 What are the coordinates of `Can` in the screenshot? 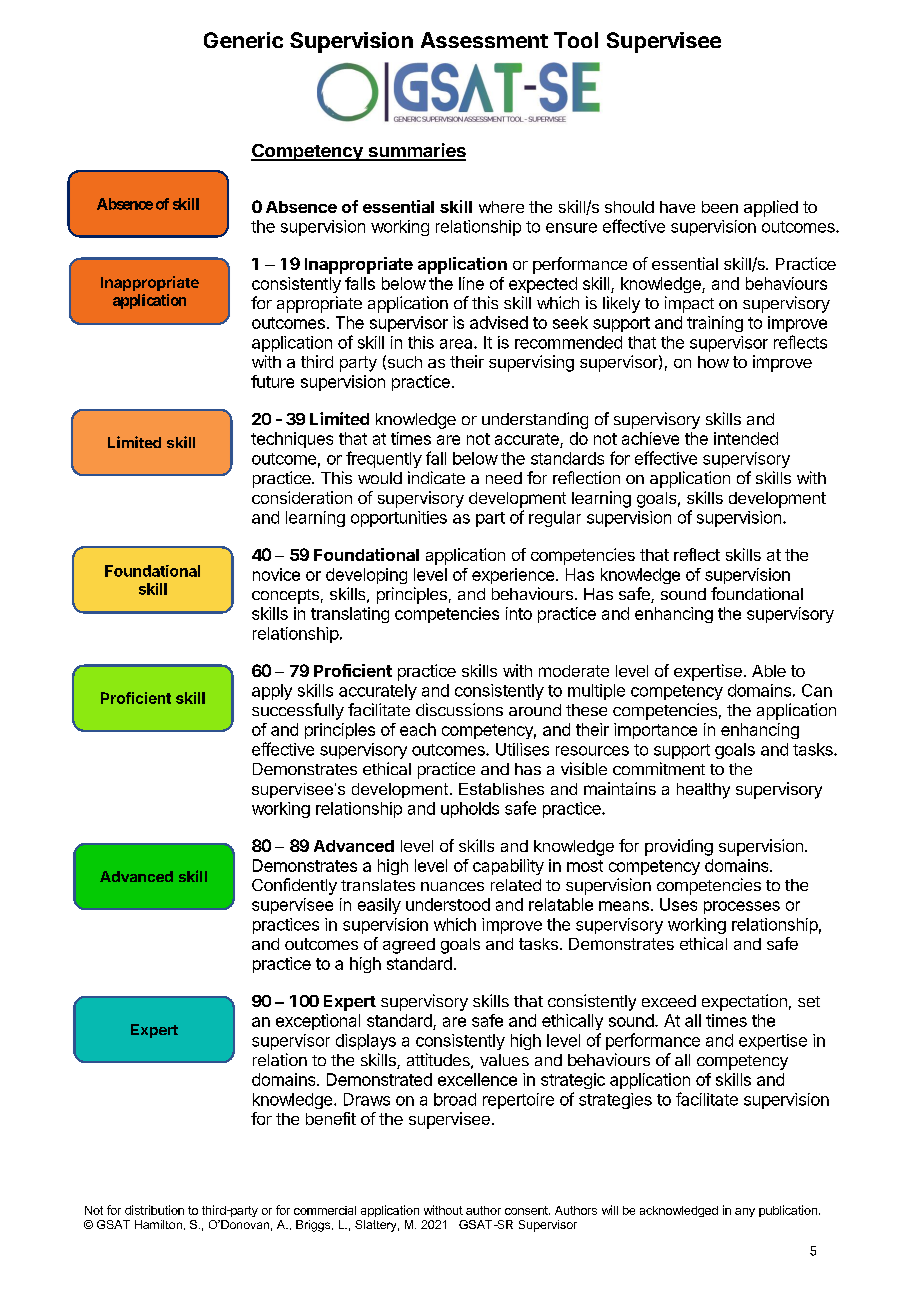 It's located at (817, 690).
